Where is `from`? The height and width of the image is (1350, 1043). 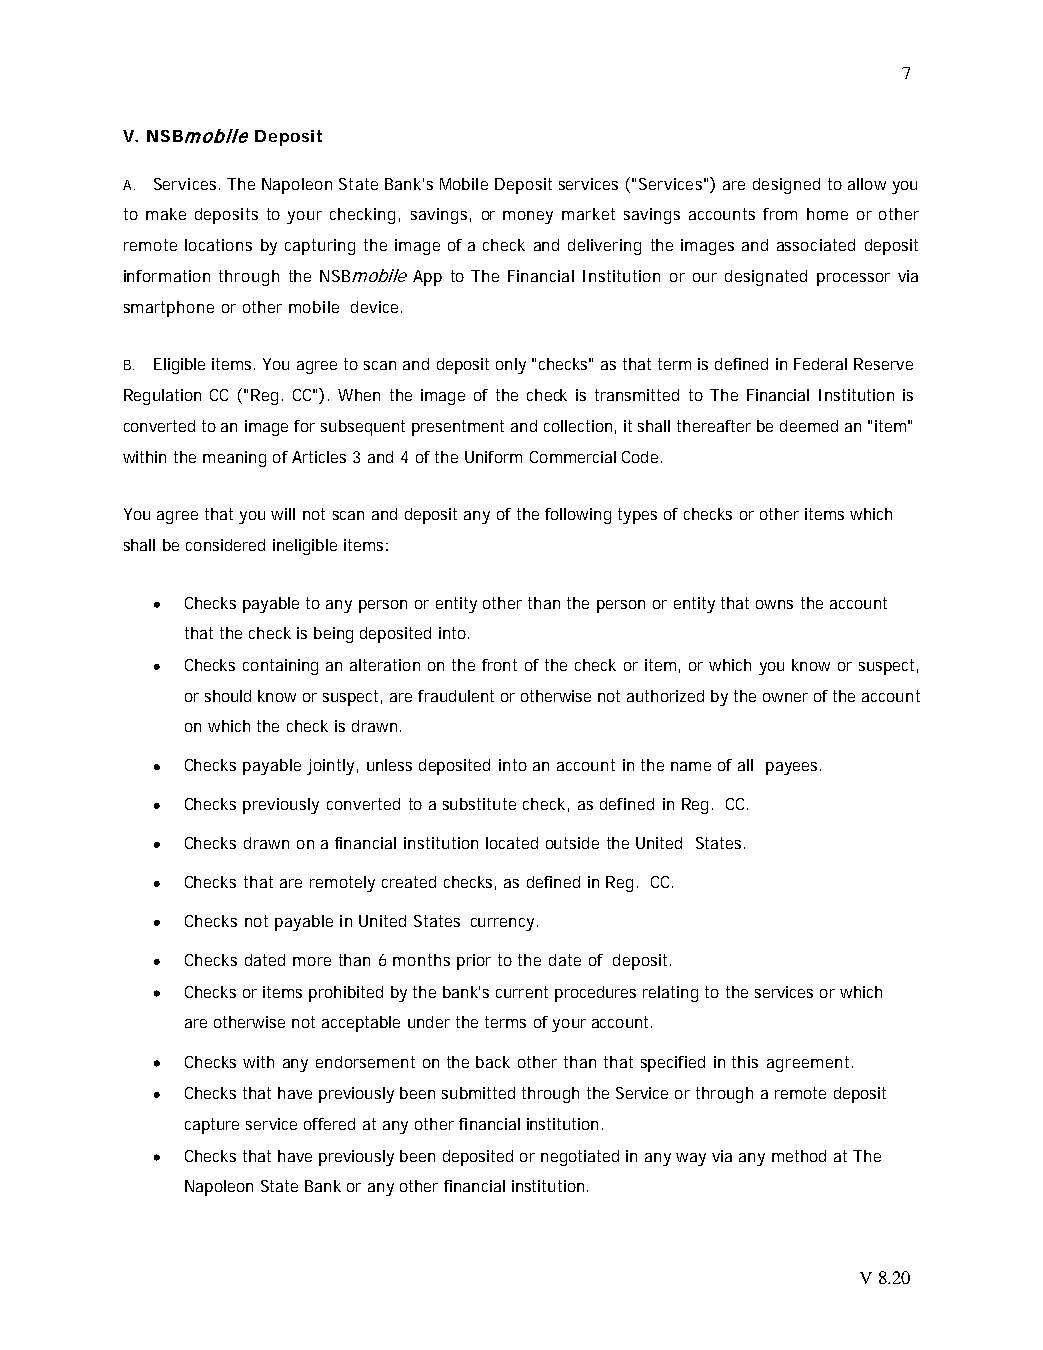
from is located at coordinates (780, 214).
